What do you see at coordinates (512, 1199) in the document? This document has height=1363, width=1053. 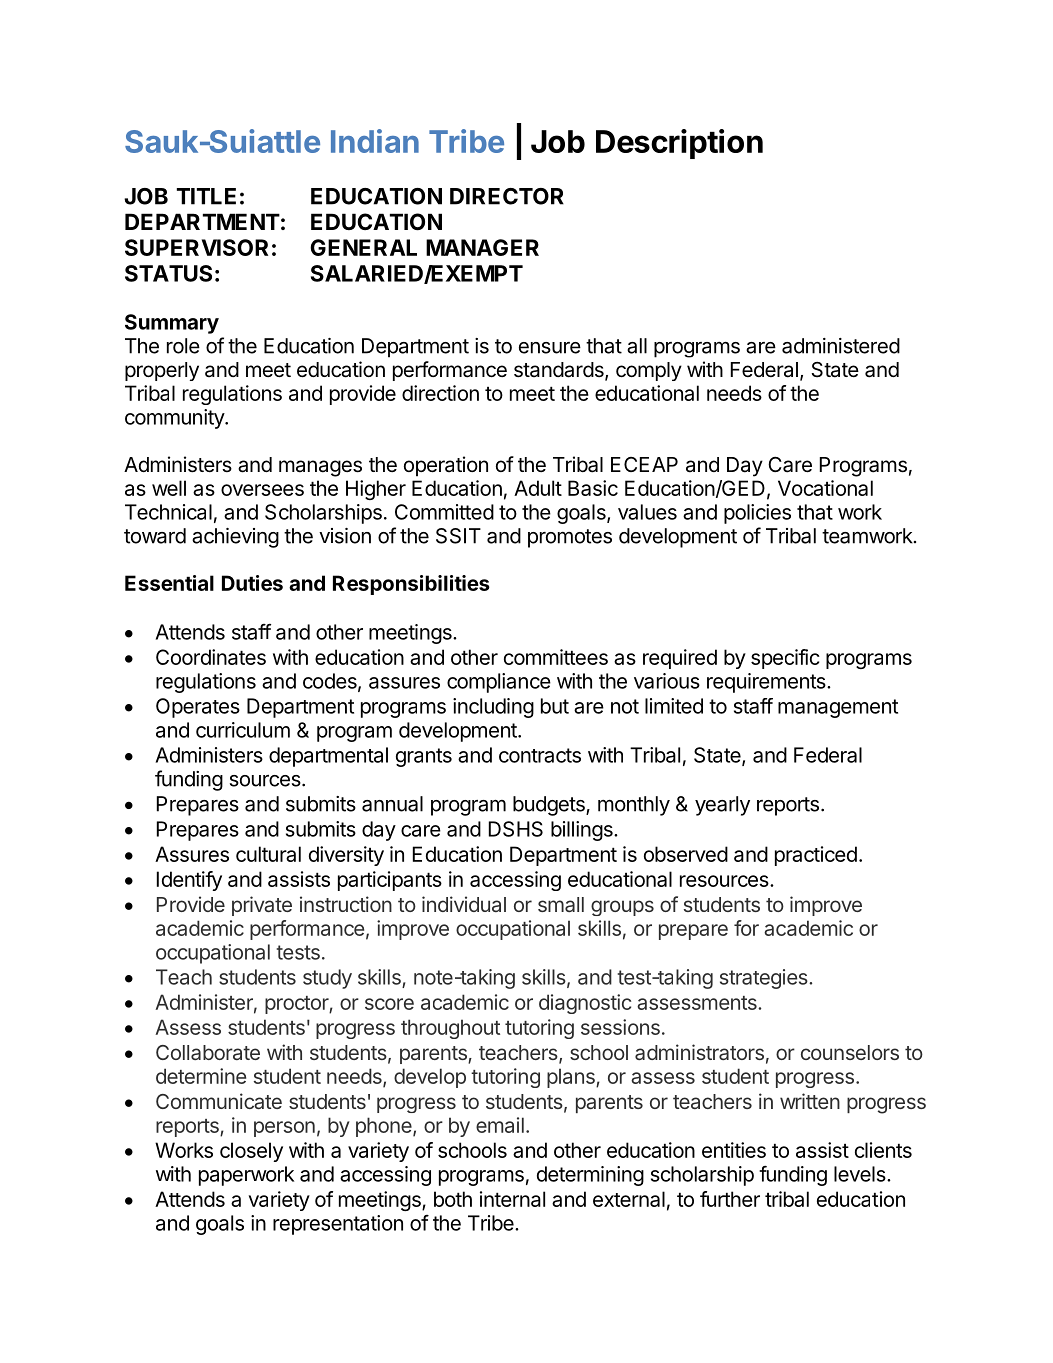 I see `internal` at bounding box center [512, 1199].
